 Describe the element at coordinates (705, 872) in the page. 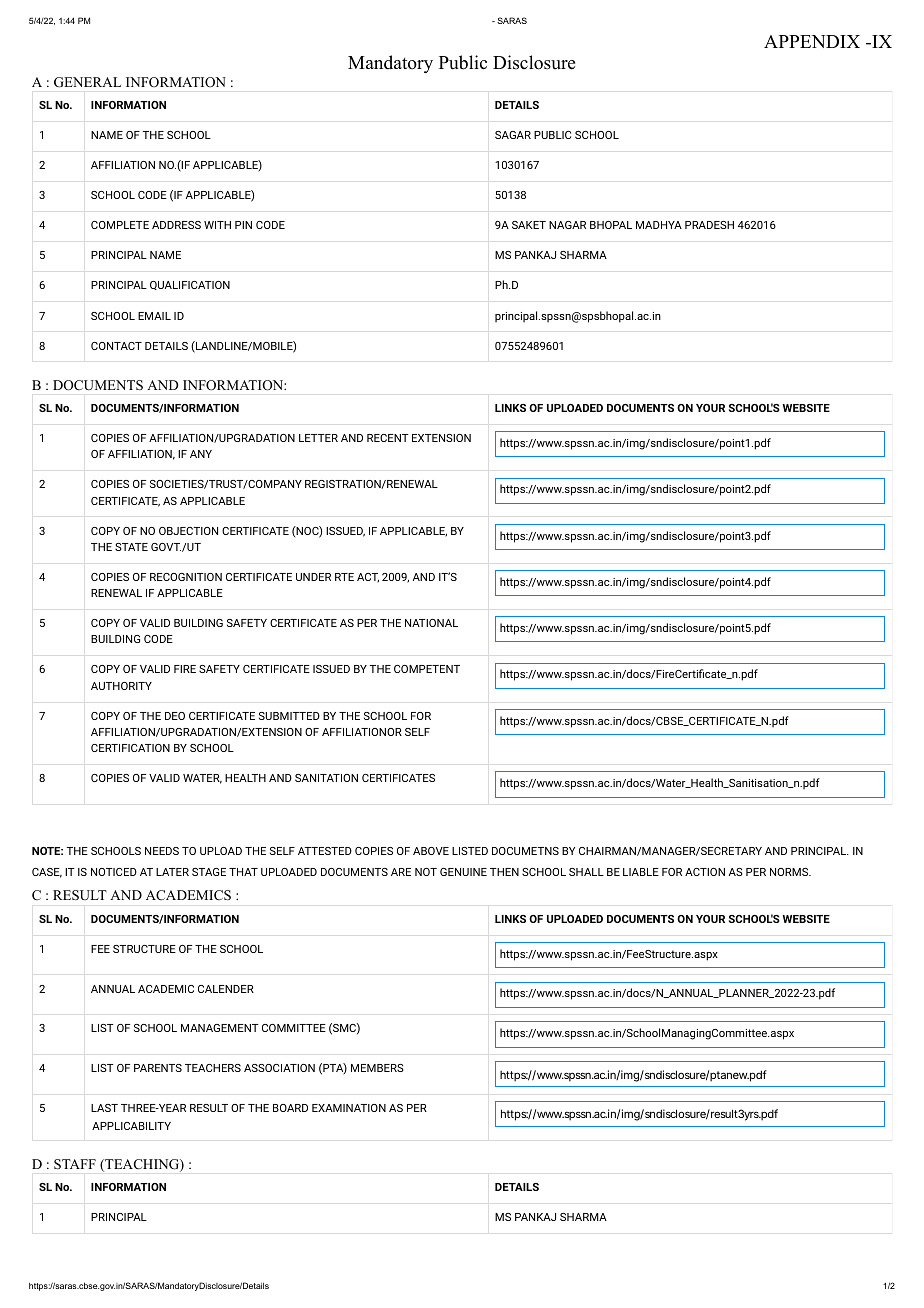

I see `ACTION` at that location.
